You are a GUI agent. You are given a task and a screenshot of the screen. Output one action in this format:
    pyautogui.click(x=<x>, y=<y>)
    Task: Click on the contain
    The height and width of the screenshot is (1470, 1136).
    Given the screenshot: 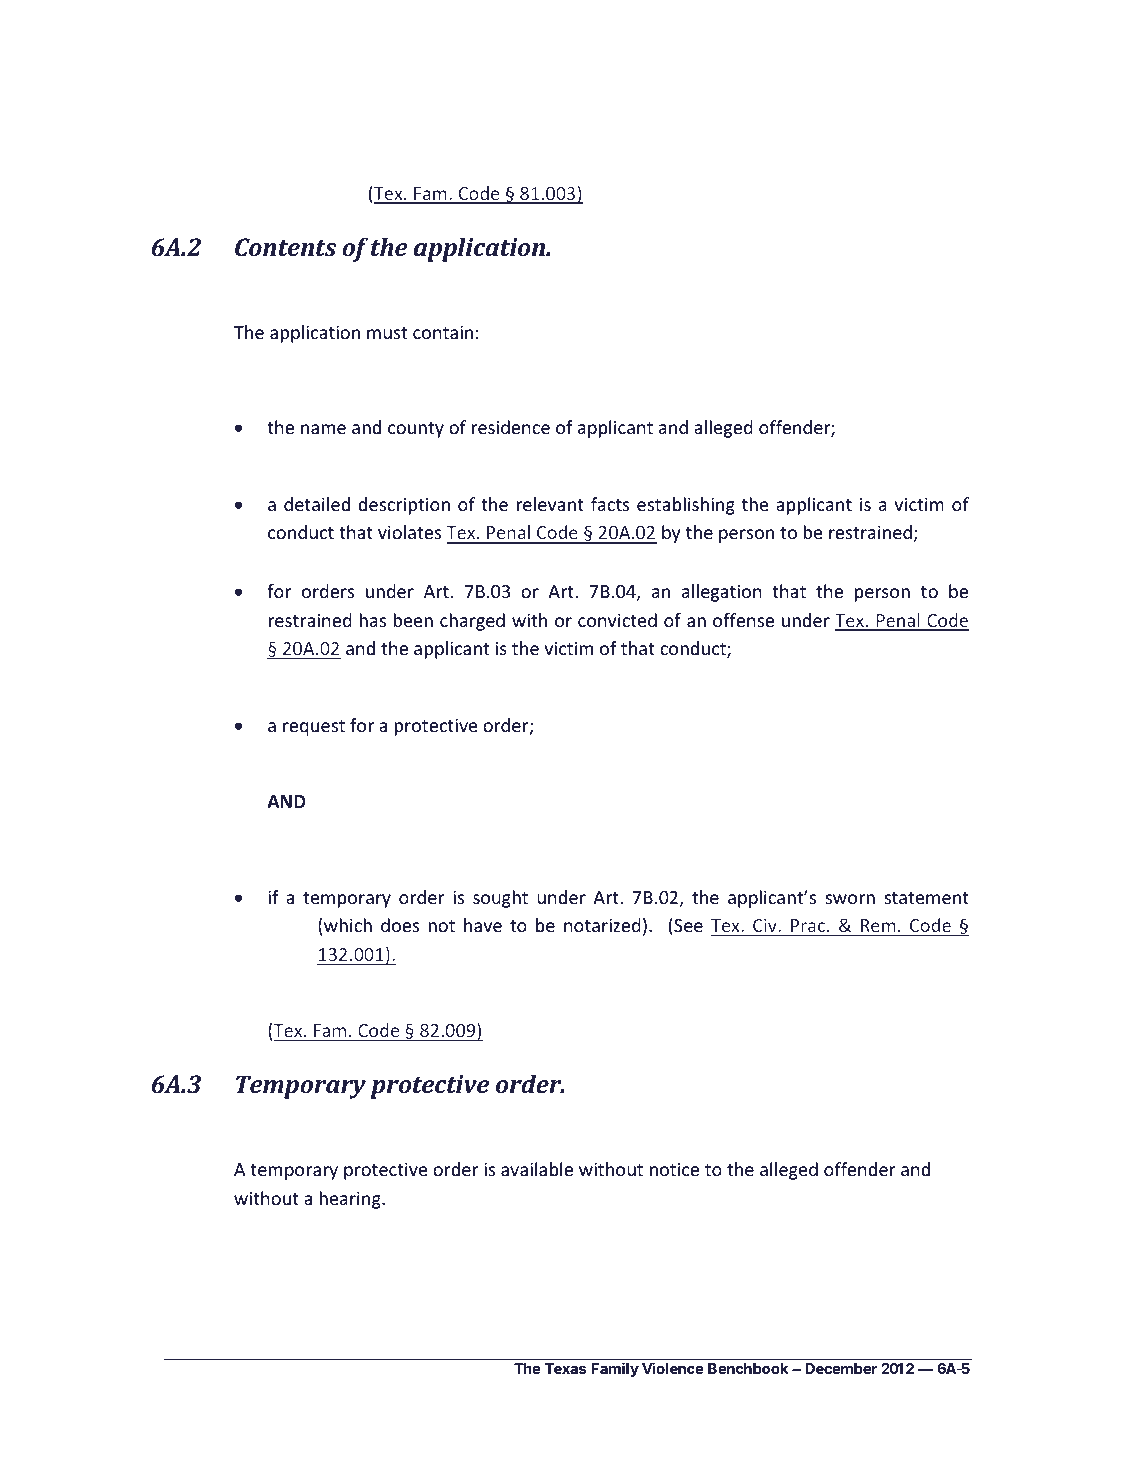 What is the action you would take?
    pyautogui.click(x=443, y=332)
